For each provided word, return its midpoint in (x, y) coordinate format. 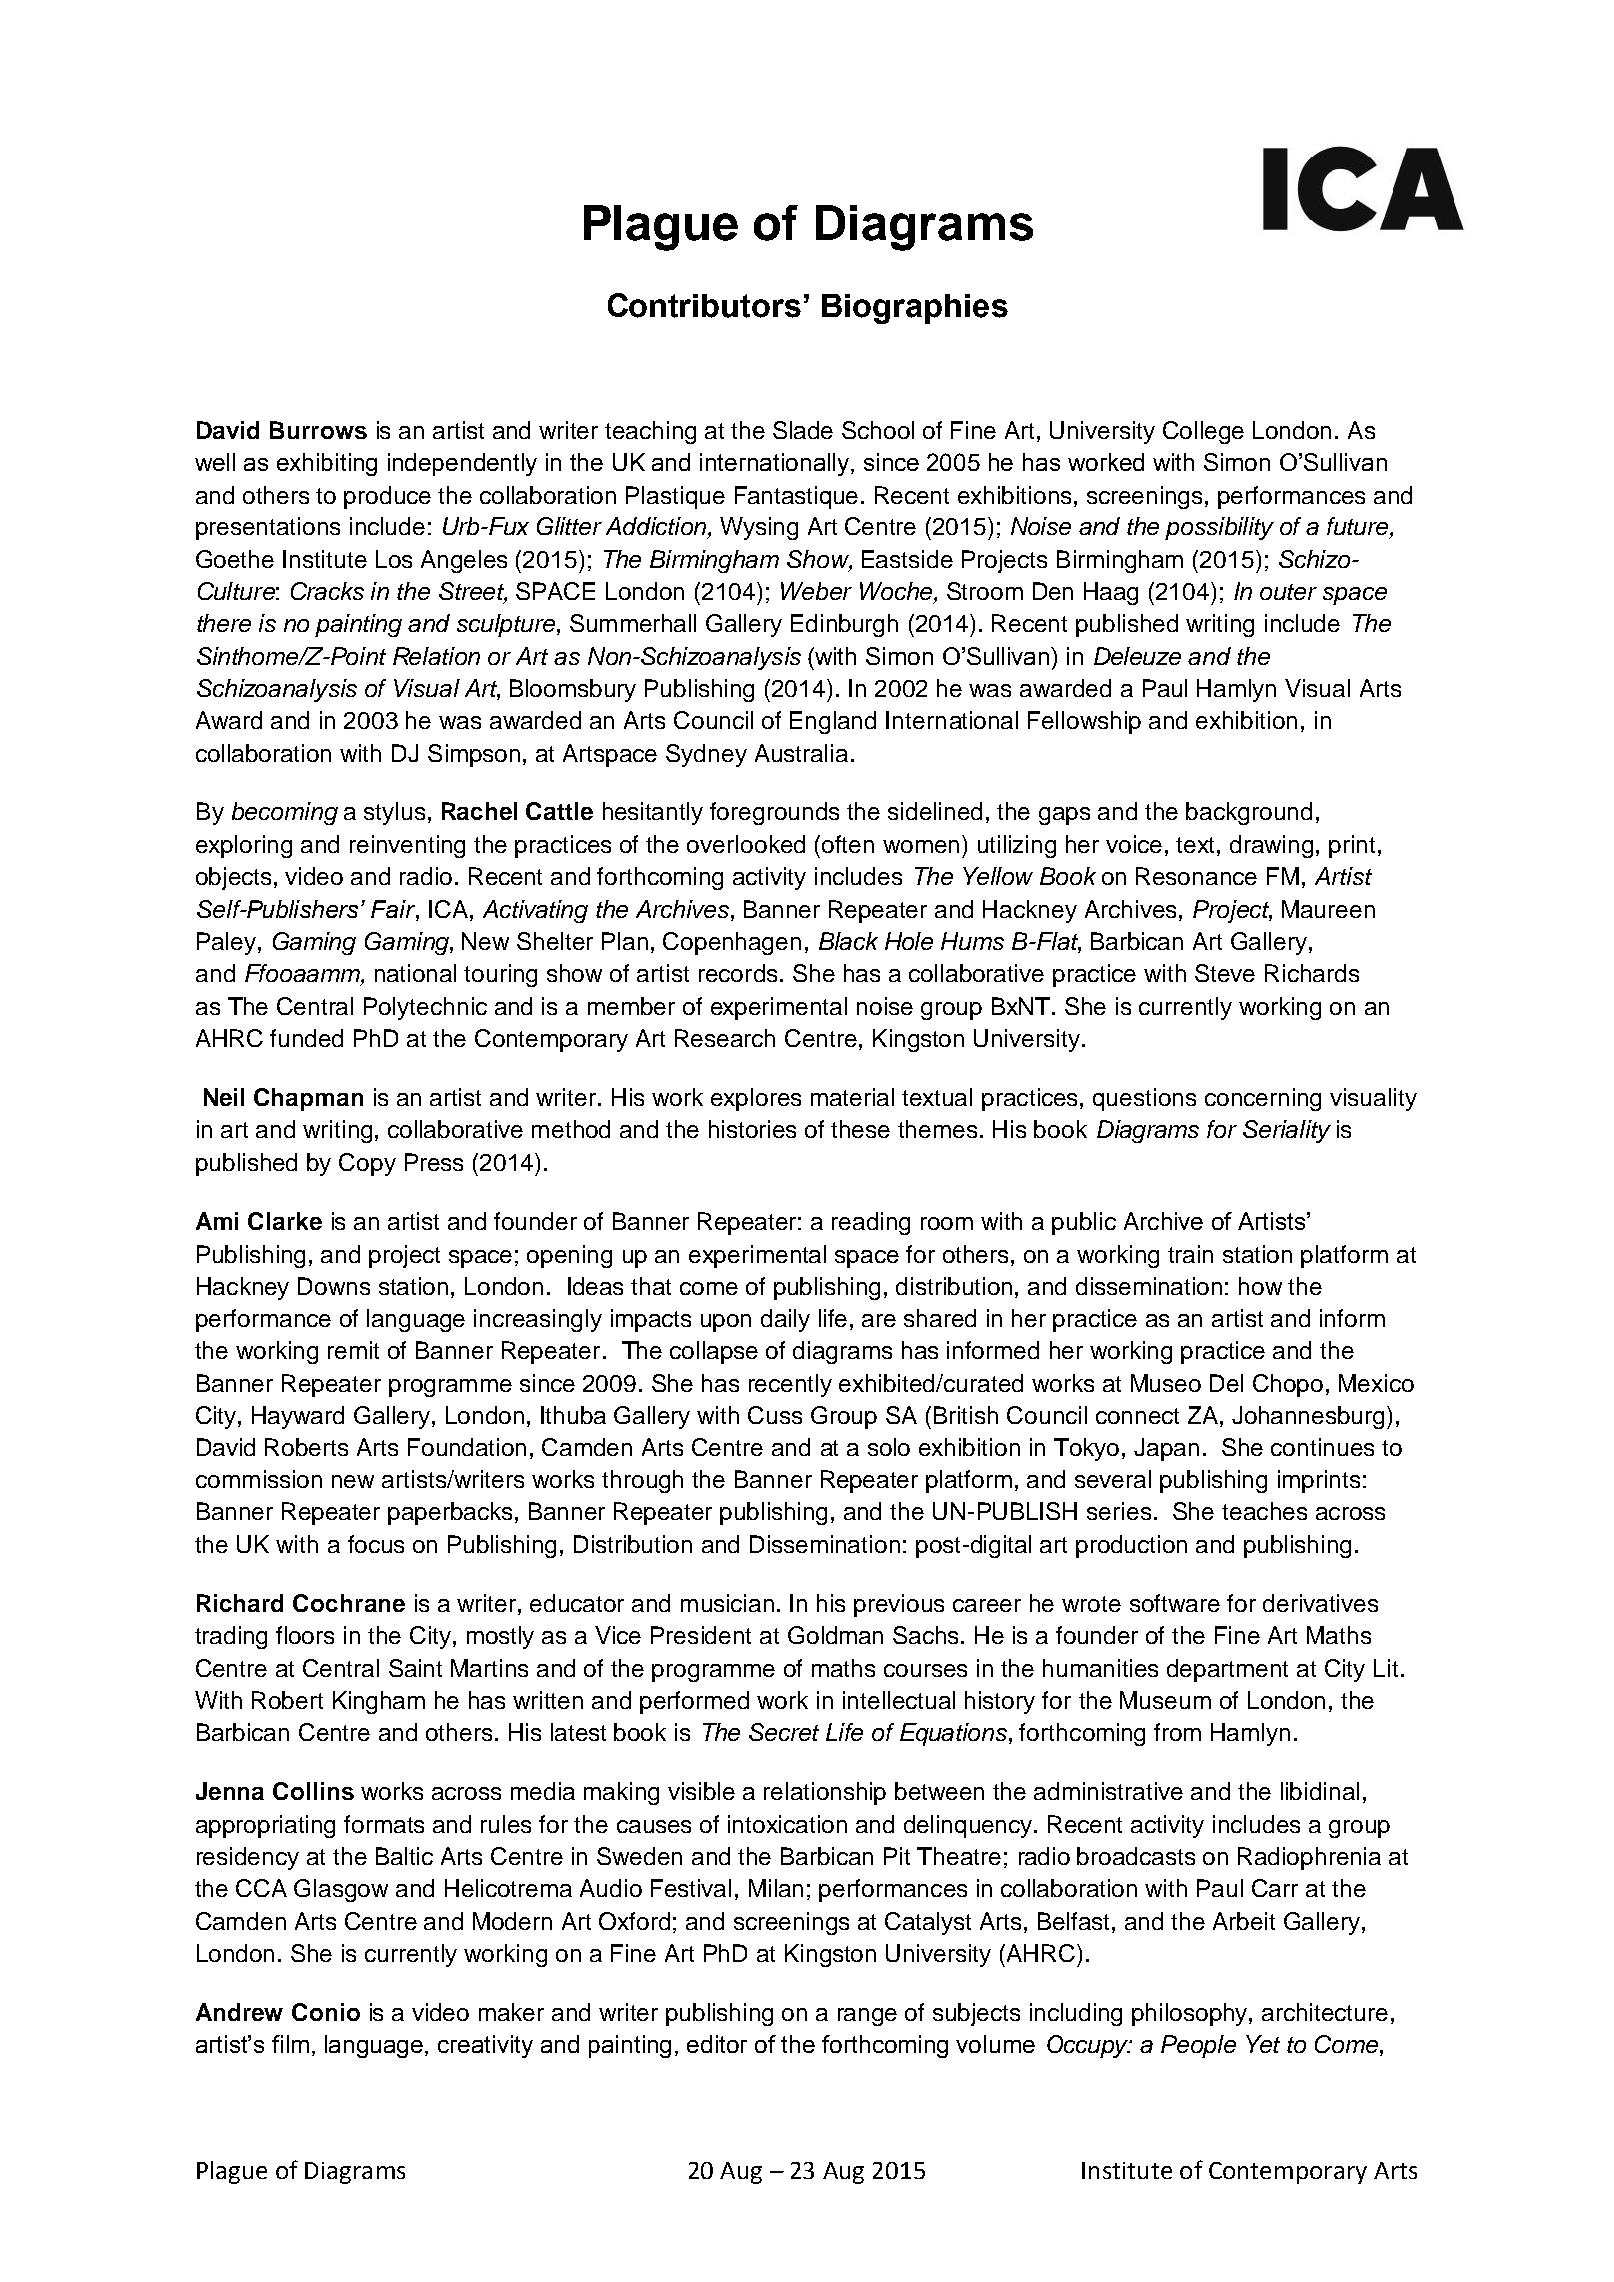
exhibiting (327, 464)
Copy (367, 1164)
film (290, 2044)
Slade (803, 430)
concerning (1263, 1099)
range (867, 2017)
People (1198, 2046)
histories (752, 1129)
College (1203, 432)
